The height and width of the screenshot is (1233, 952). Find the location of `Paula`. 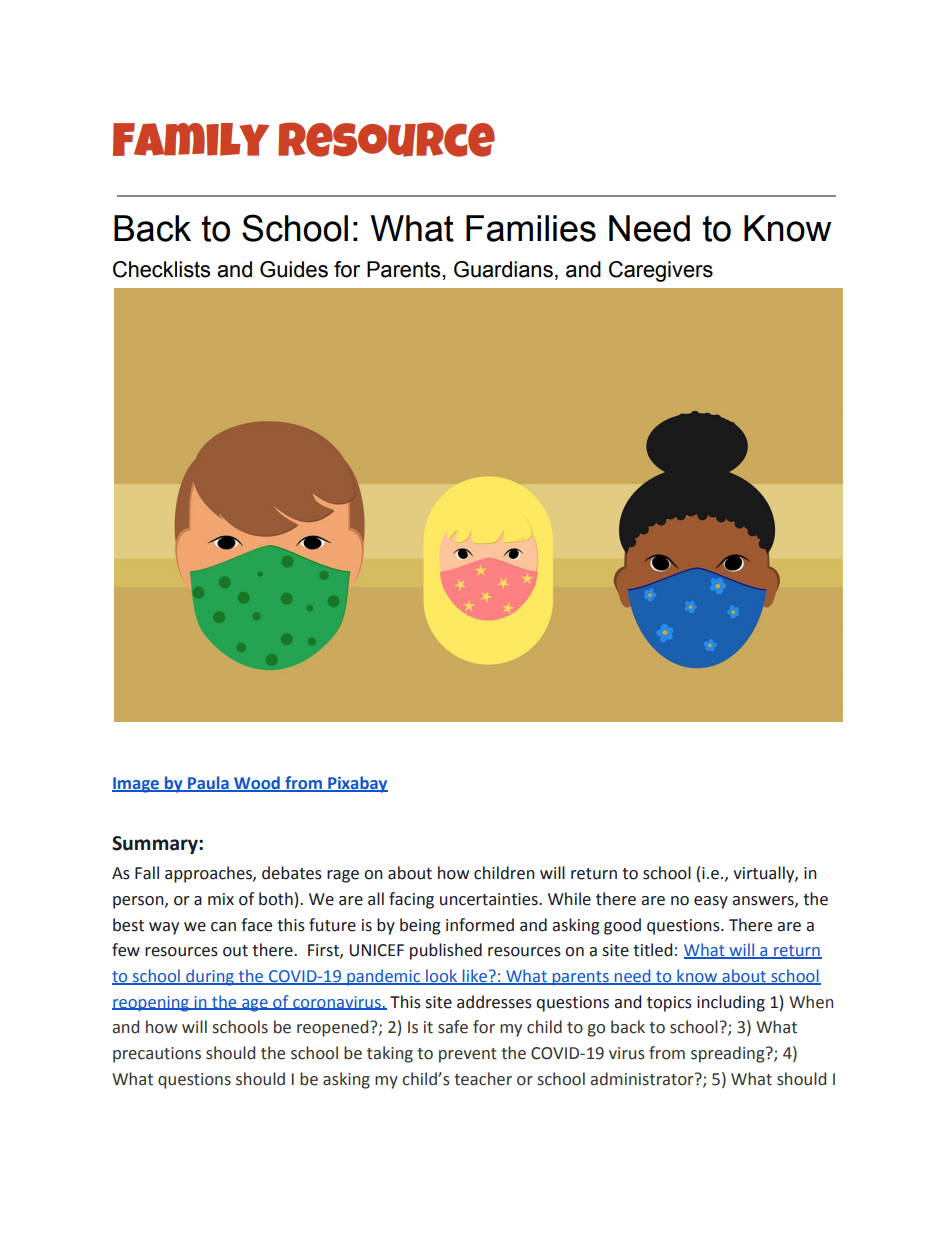

Paula is located at coordinates (208, 784).
